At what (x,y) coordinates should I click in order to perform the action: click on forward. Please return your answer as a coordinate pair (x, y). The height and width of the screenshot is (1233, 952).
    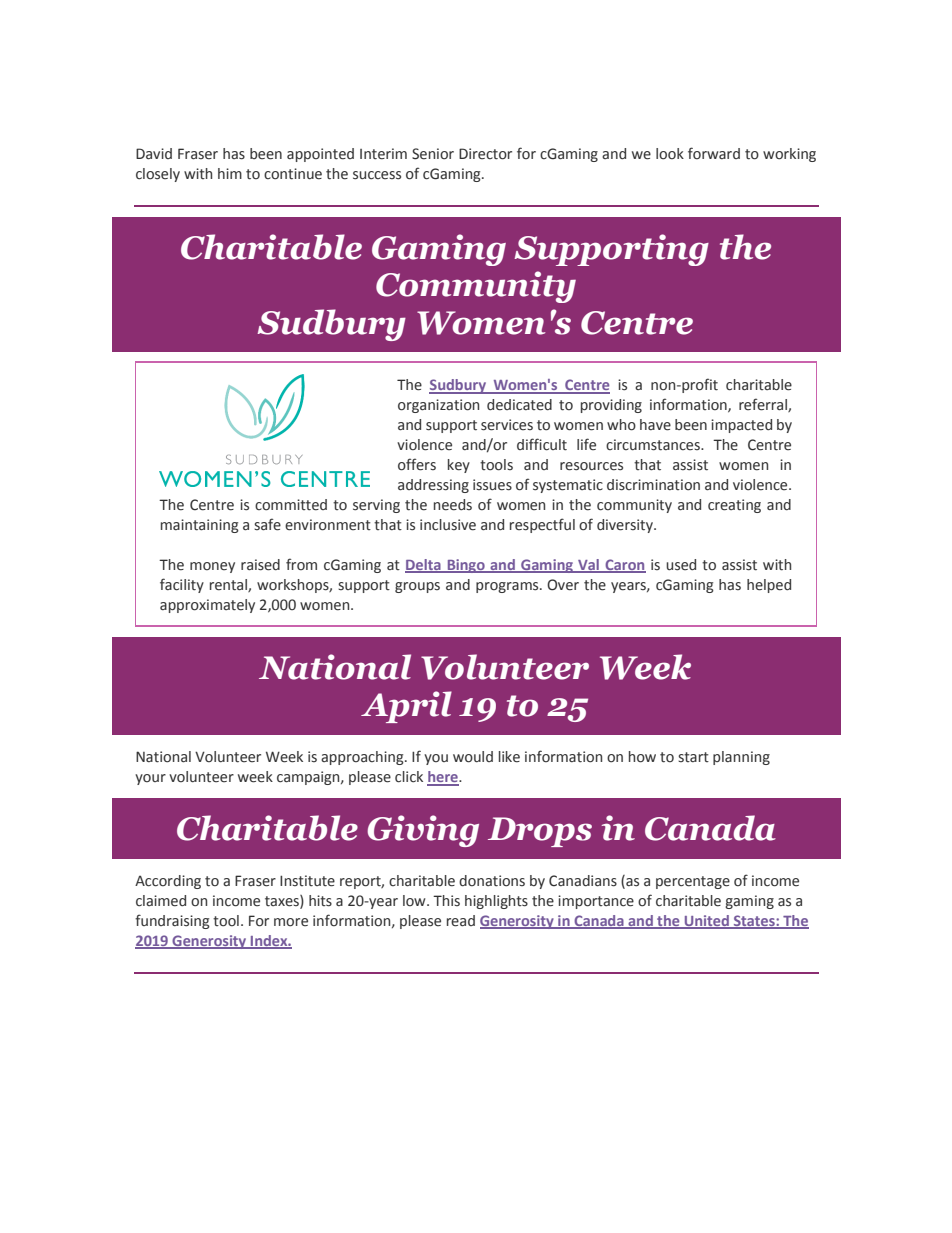
    Looking at the image, I should click on (714, 153).
